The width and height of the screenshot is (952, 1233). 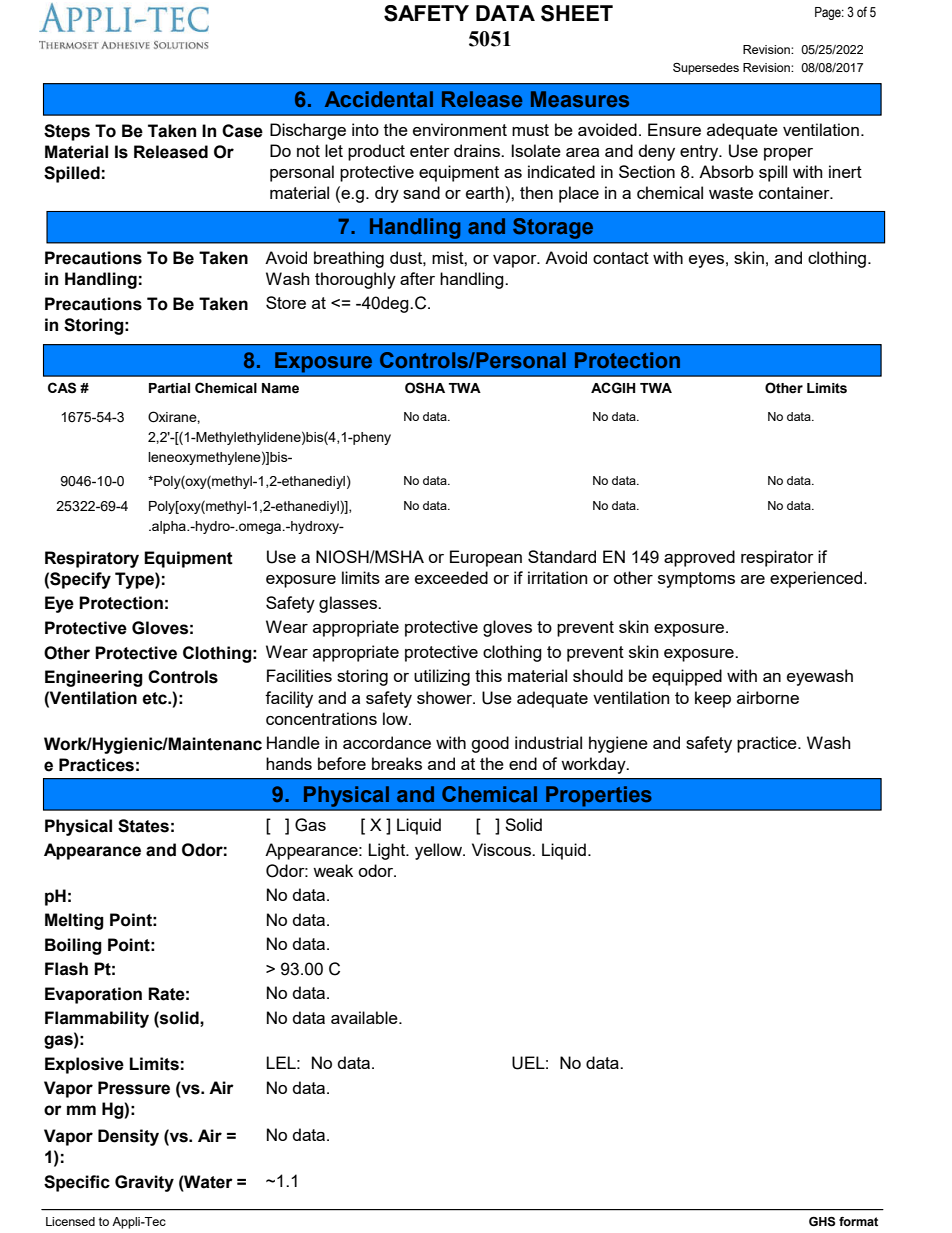 I want to click on Boiling, so click(x=73, y=946).
